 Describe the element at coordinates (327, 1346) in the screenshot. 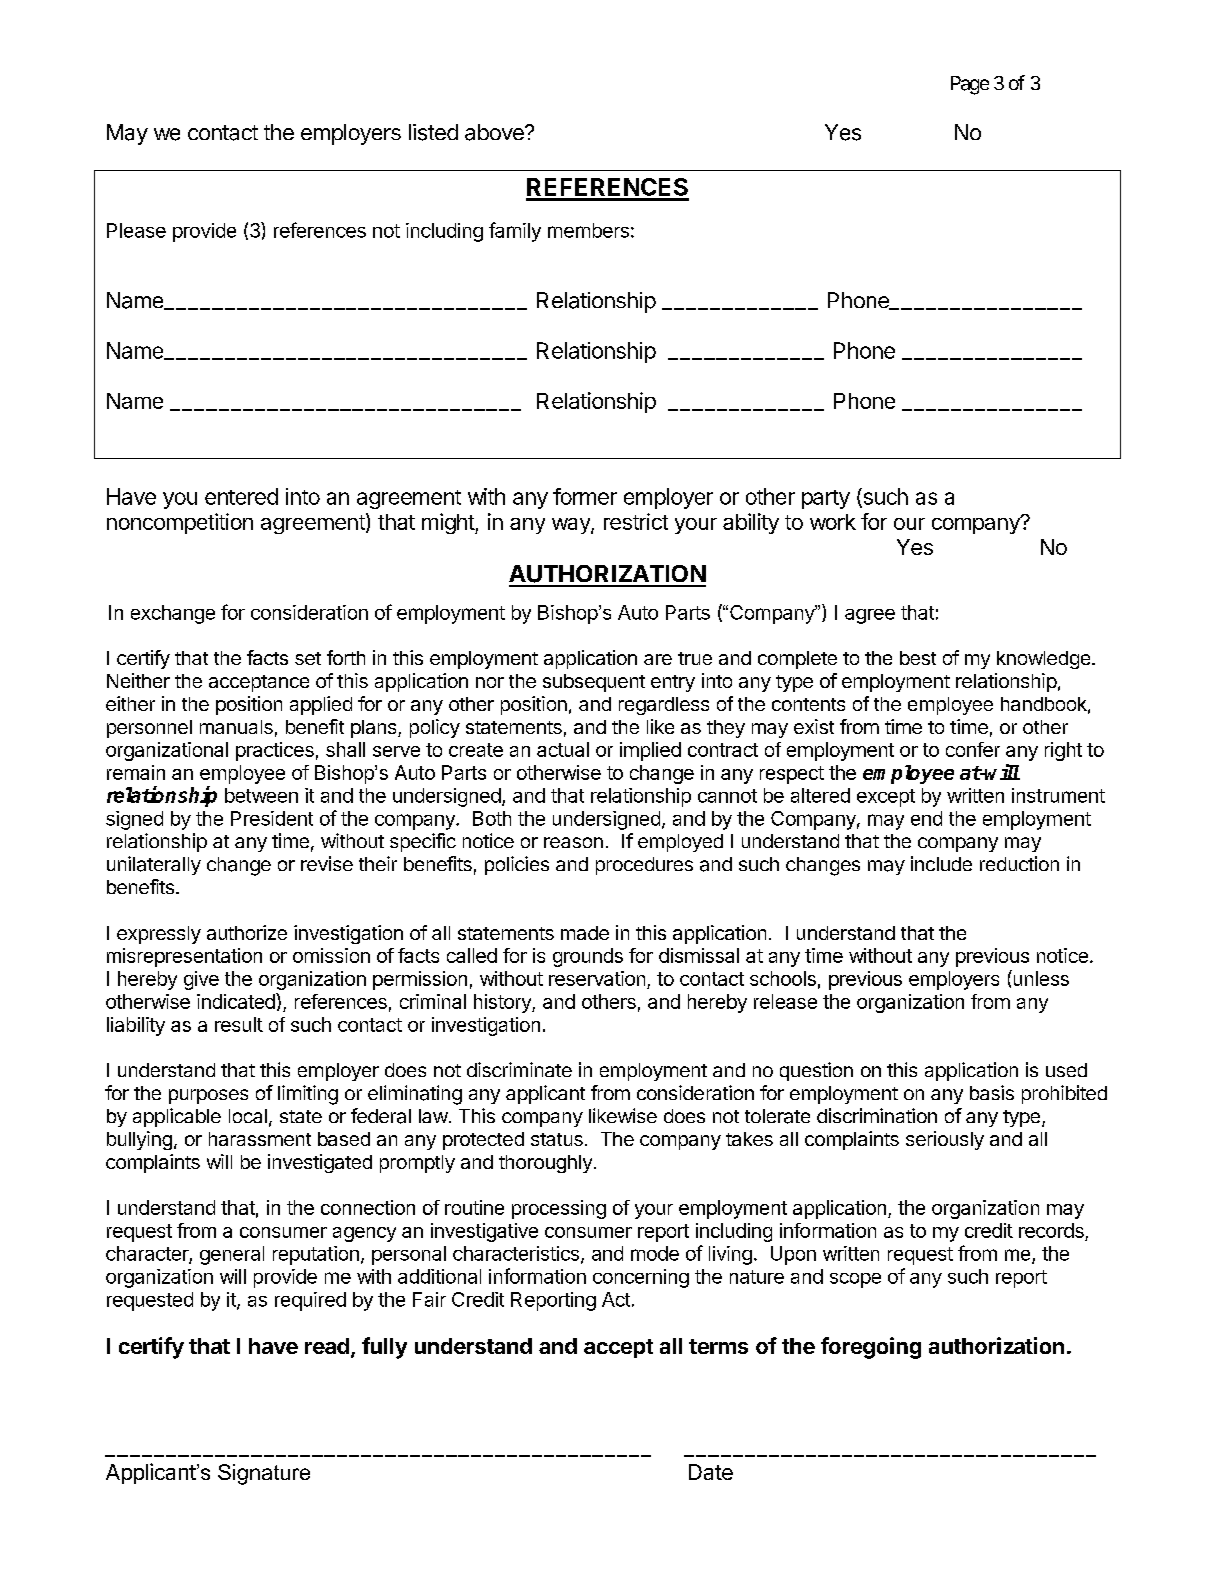

I see `read` at that location.
